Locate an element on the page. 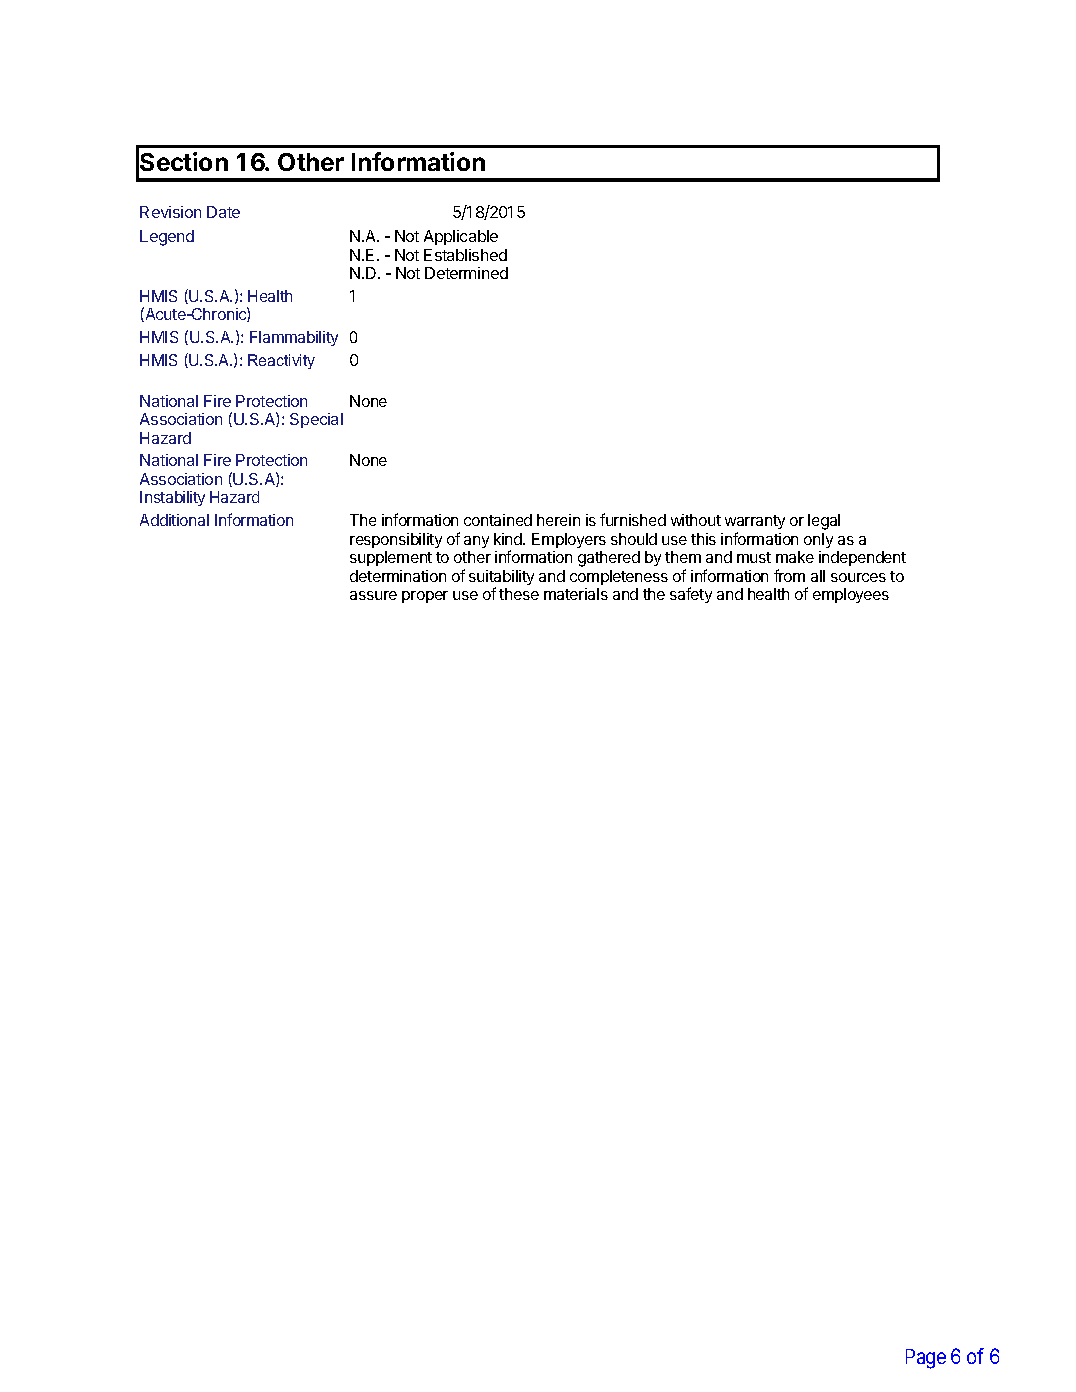 This image has width=1076, height=1392. determination is located at coordinates (398, 576).
